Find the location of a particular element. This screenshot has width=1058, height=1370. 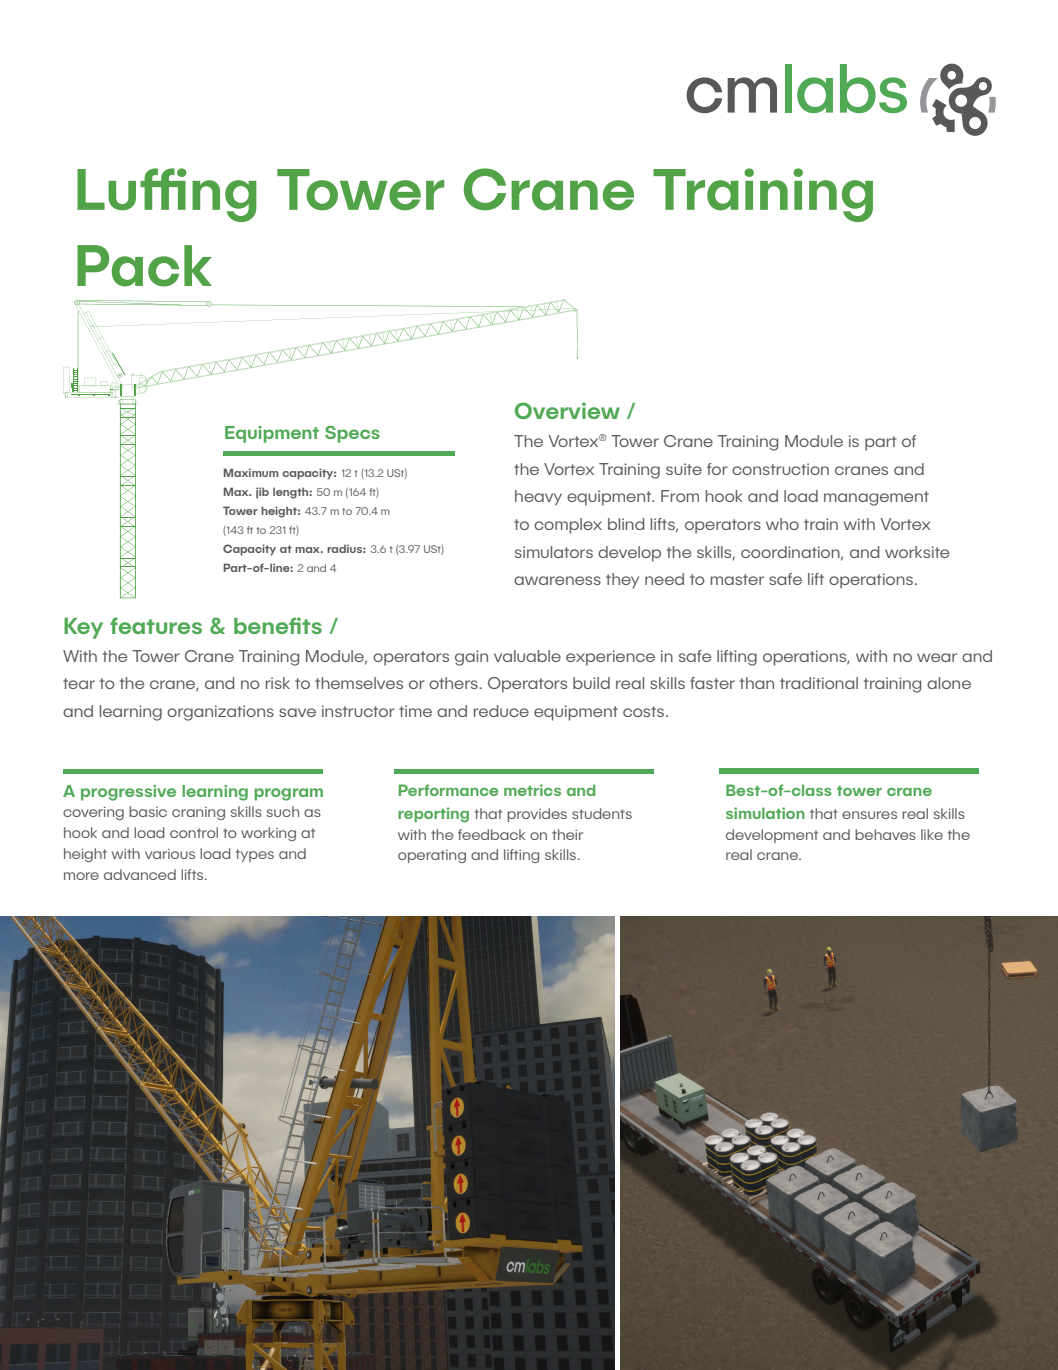

features is located at coordinates (156, 625).
